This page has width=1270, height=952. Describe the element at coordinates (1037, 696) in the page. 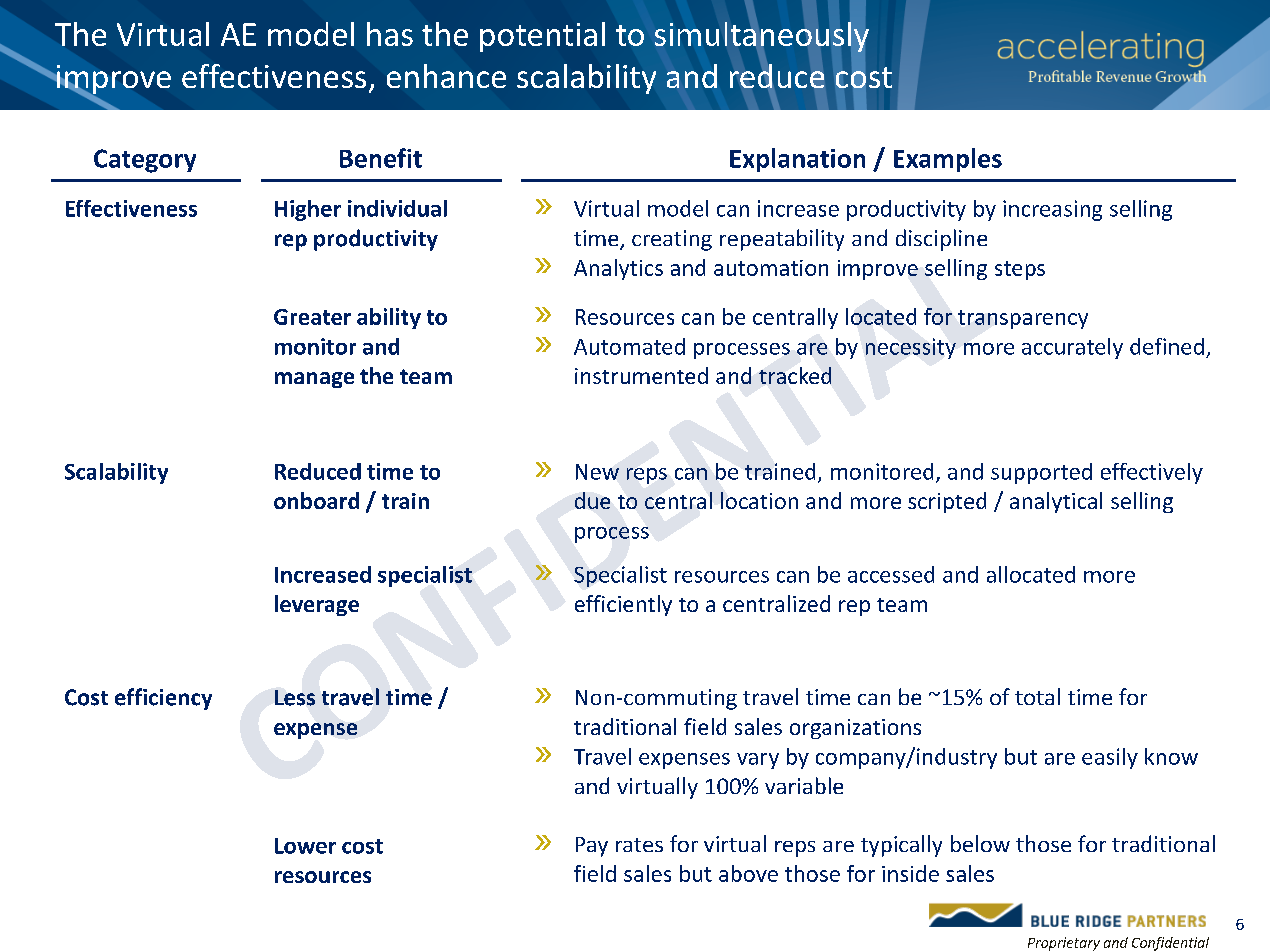

I see `total` at that location.
